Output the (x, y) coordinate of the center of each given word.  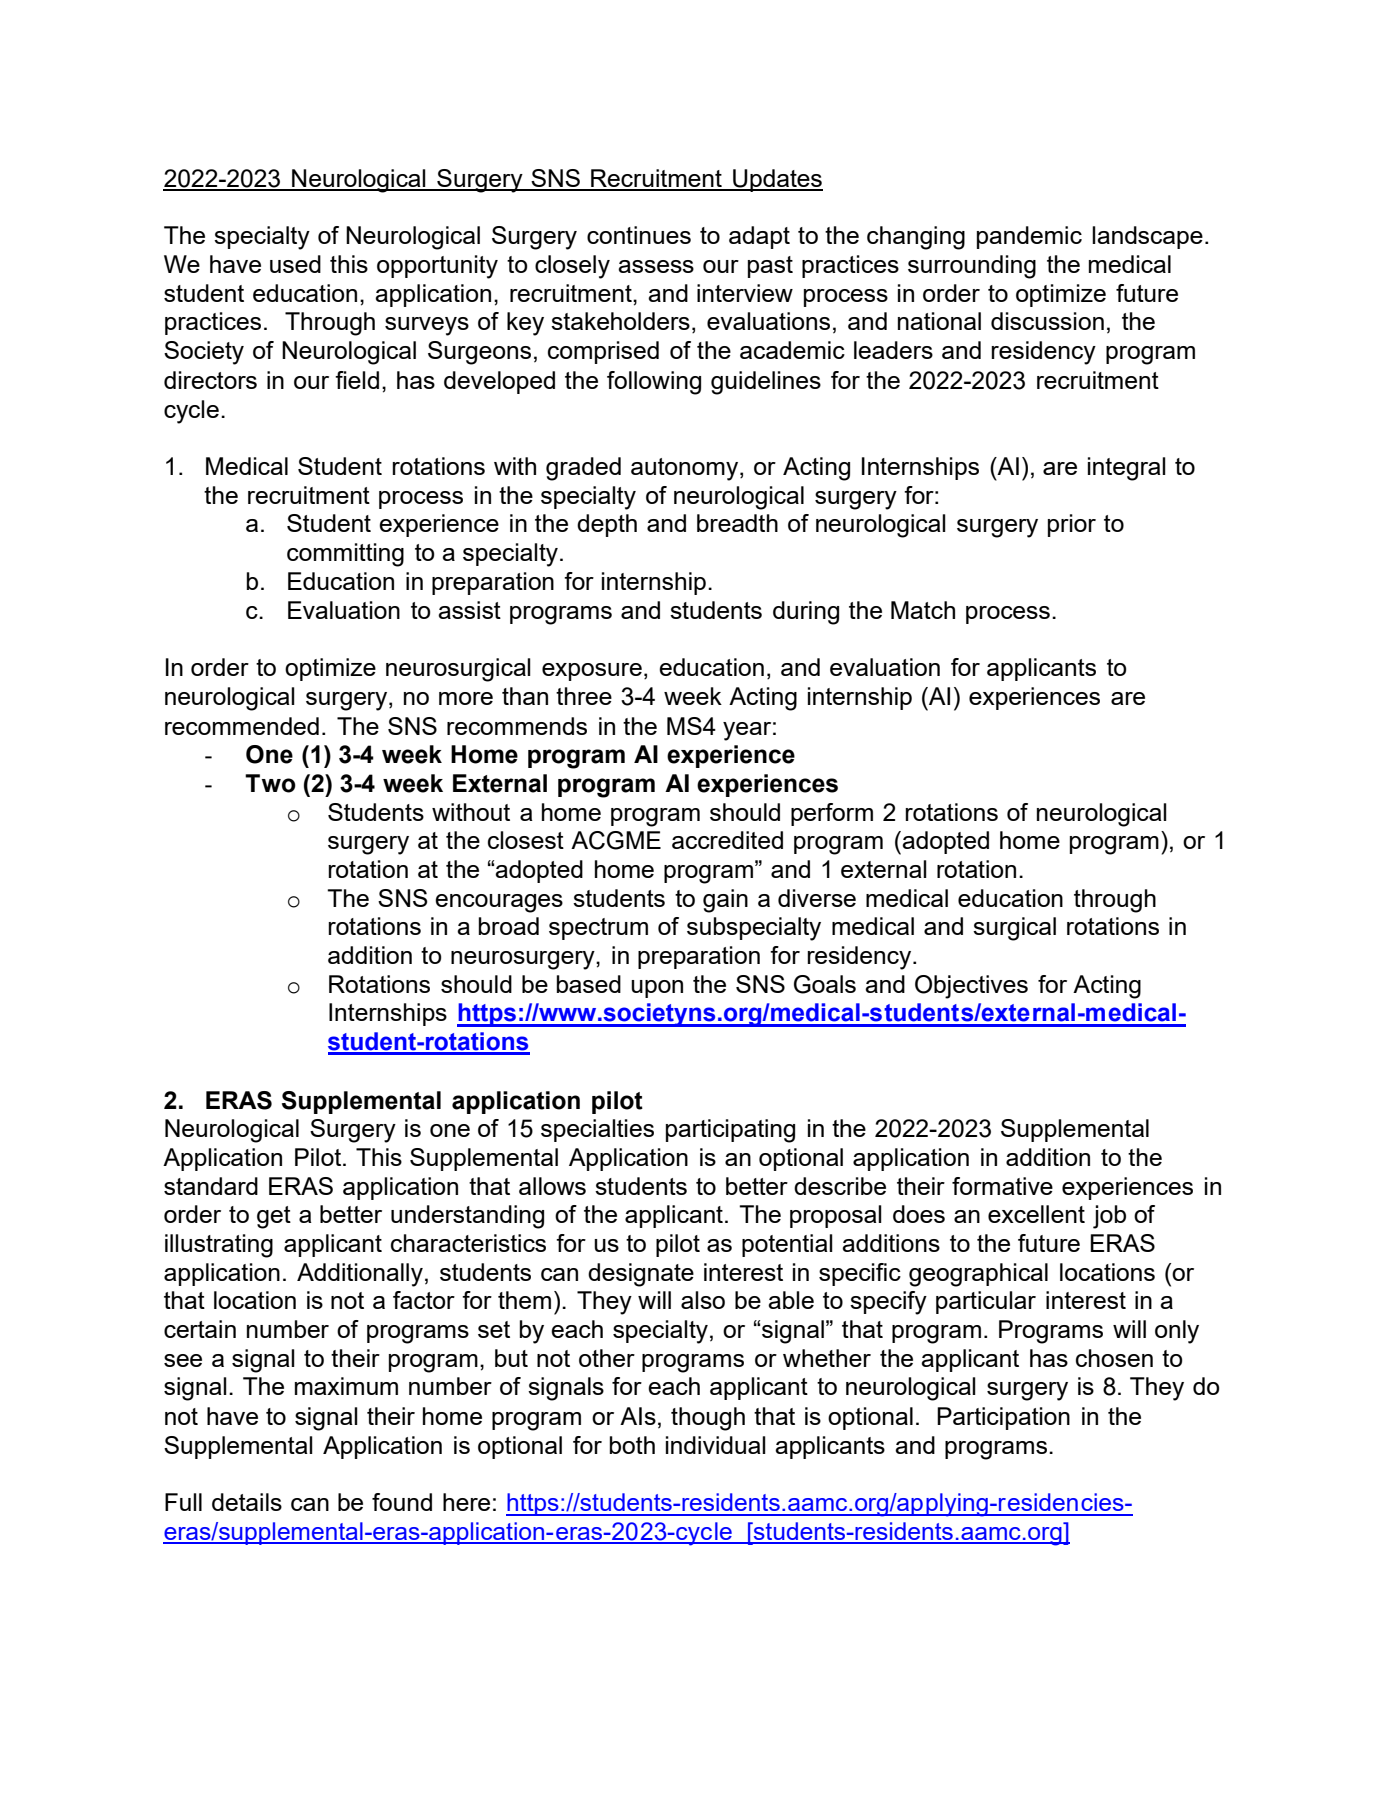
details (247, 1502)
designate (641, 1275)
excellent (1036, 1214)
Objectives (971, 987)
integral (1127, 469)
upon (657, 989)
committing (345, 555)
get (274, 1217)
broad (509, 926)
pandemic (1029, 237)
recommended (242, 726)
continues (639, 235)
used (295, 264)
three (584, 696)
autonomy (686, 469)
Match (923, 610)
